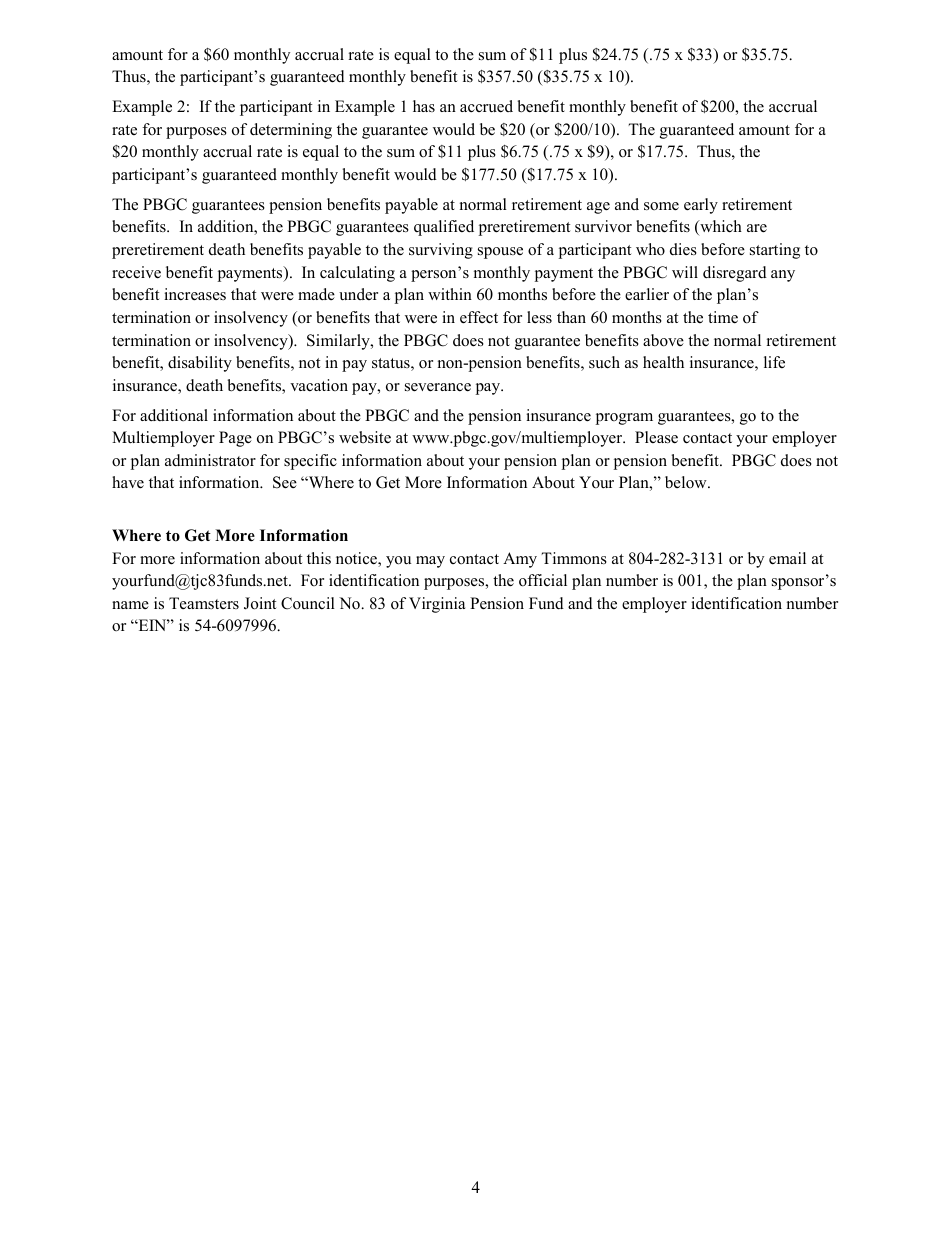 The image size is (952, 1233). I want to click on severance, so click(438, 387).
